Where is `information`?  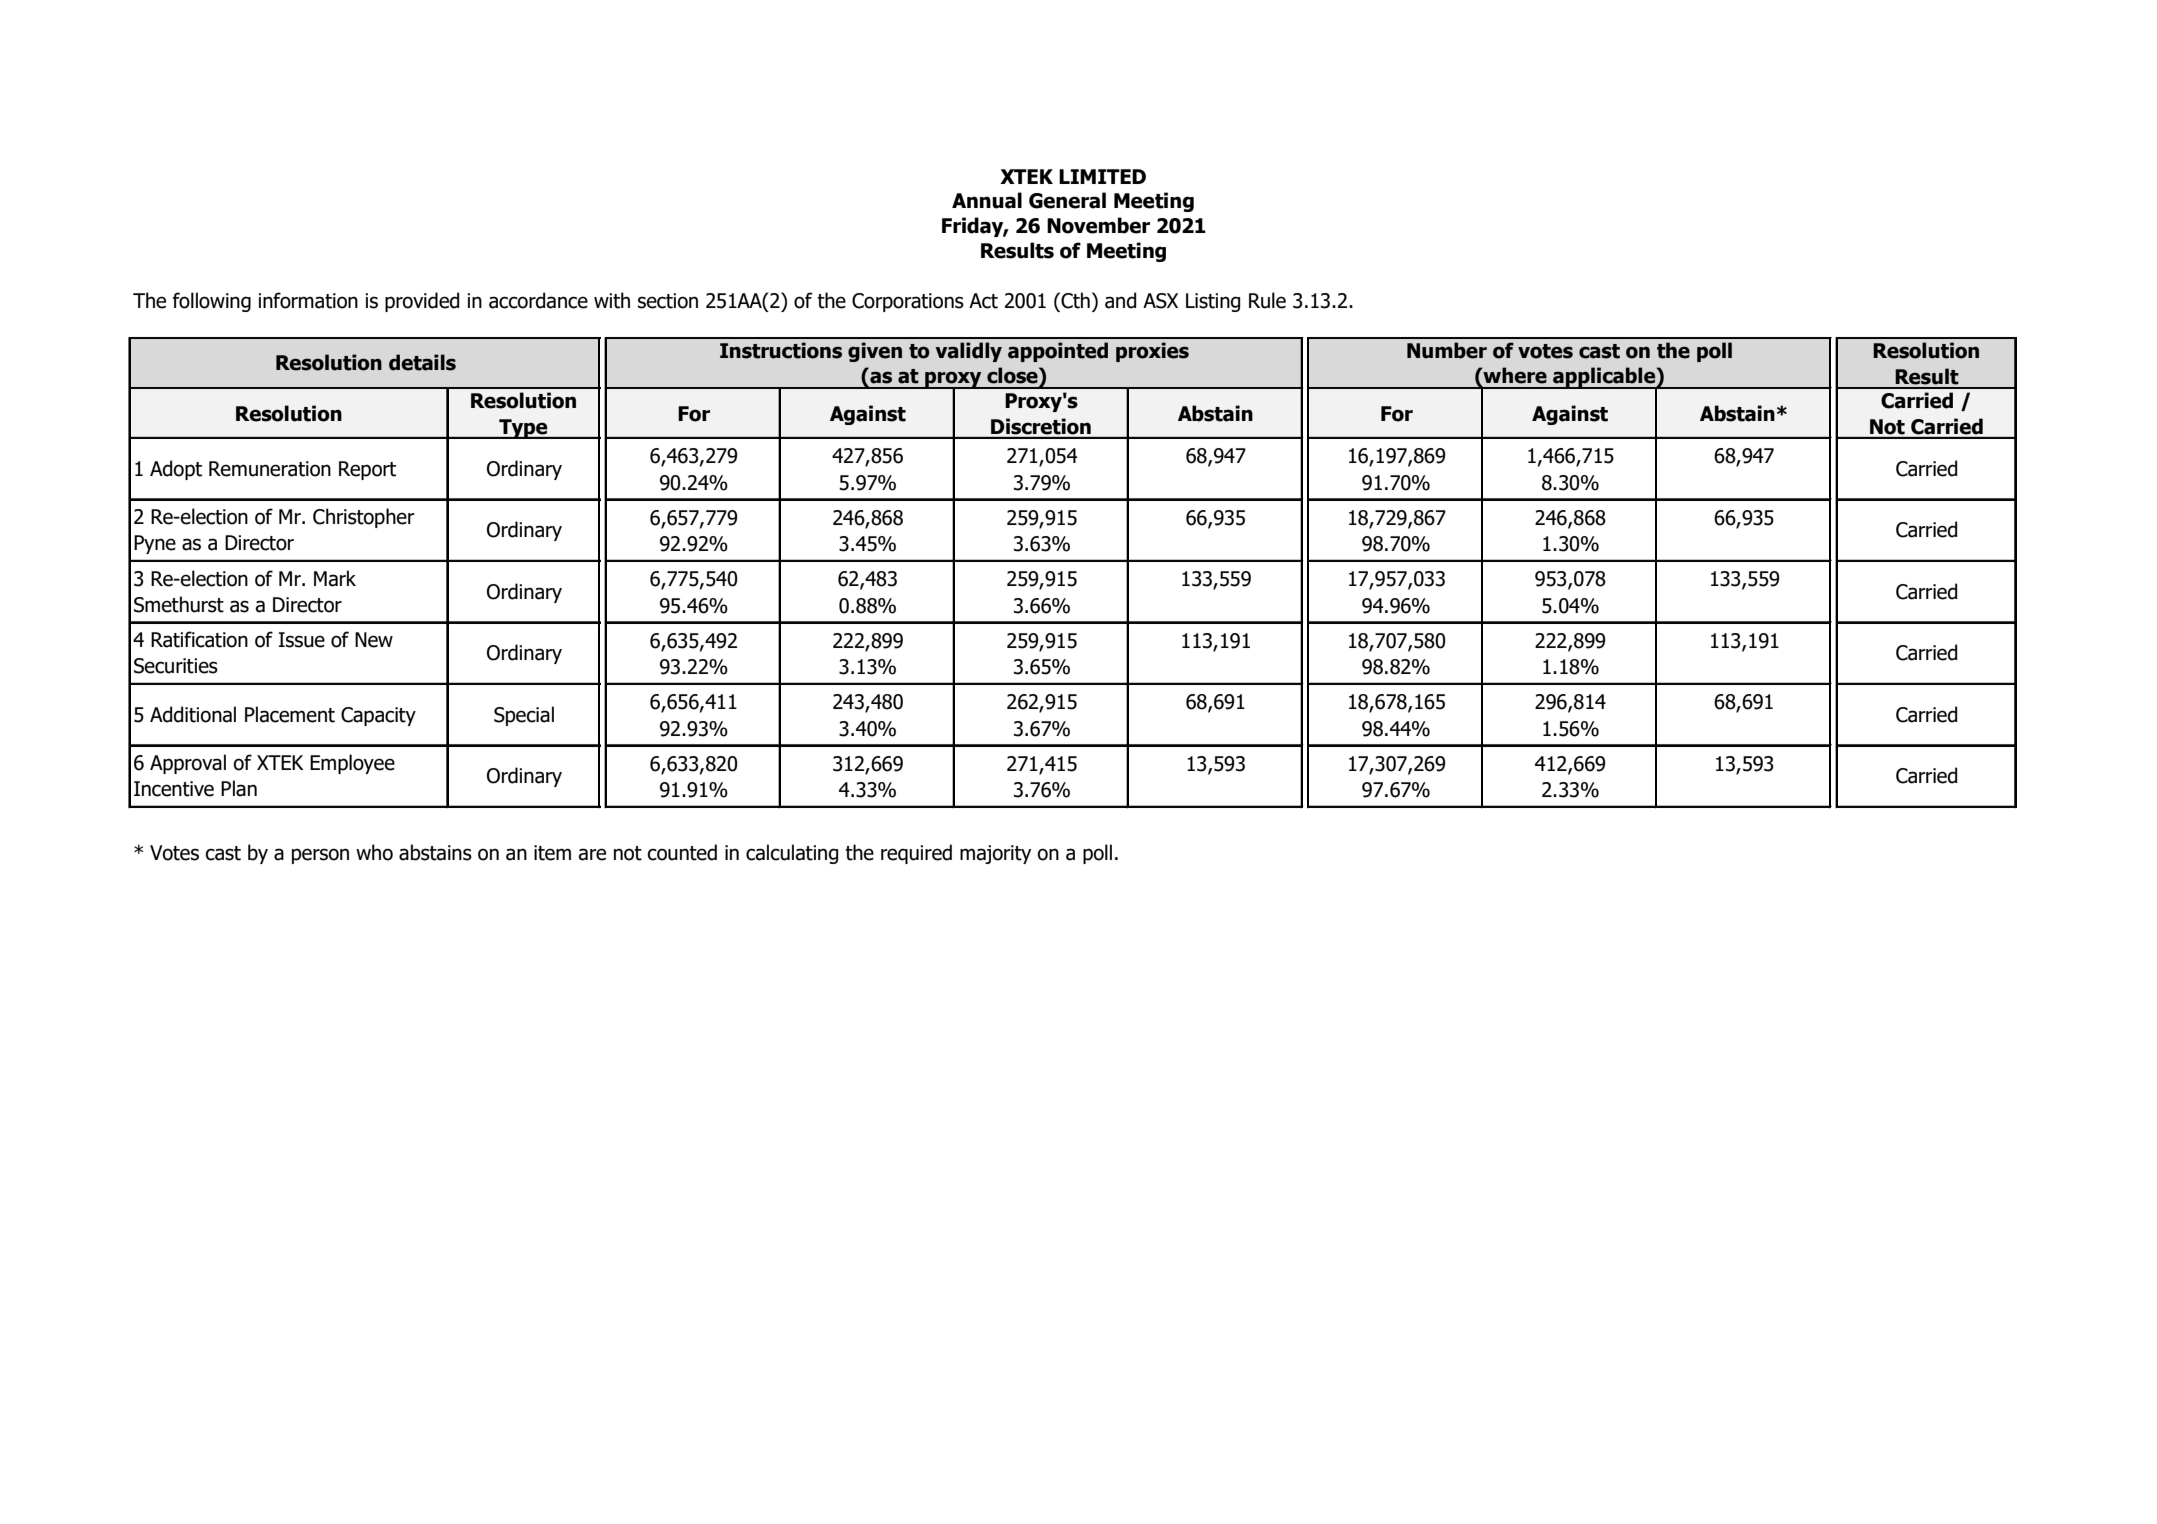
information is located at coordinates (308, 300).
